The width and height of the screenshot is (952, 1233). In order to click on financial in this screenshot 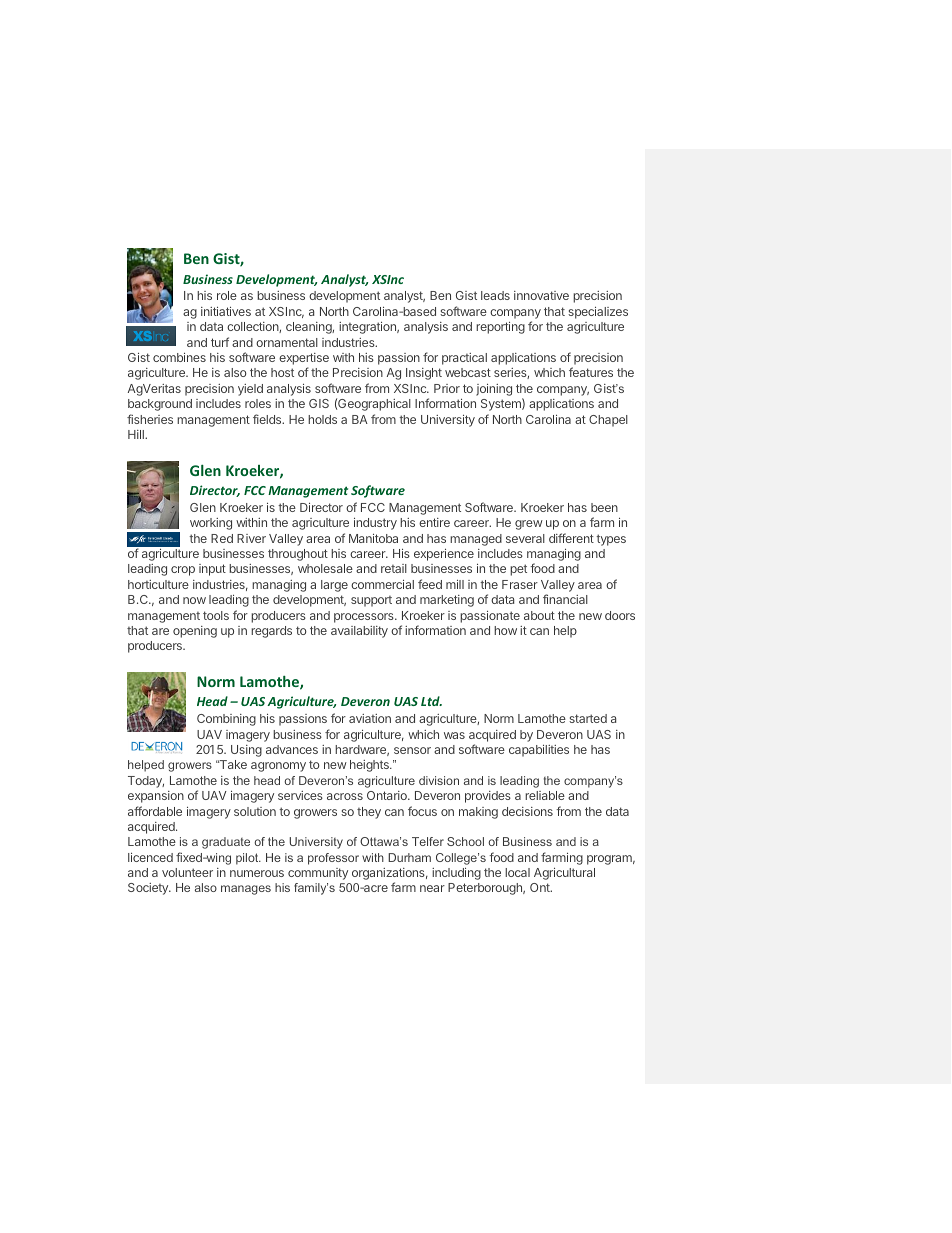, I will do `click(565, 599)`.
